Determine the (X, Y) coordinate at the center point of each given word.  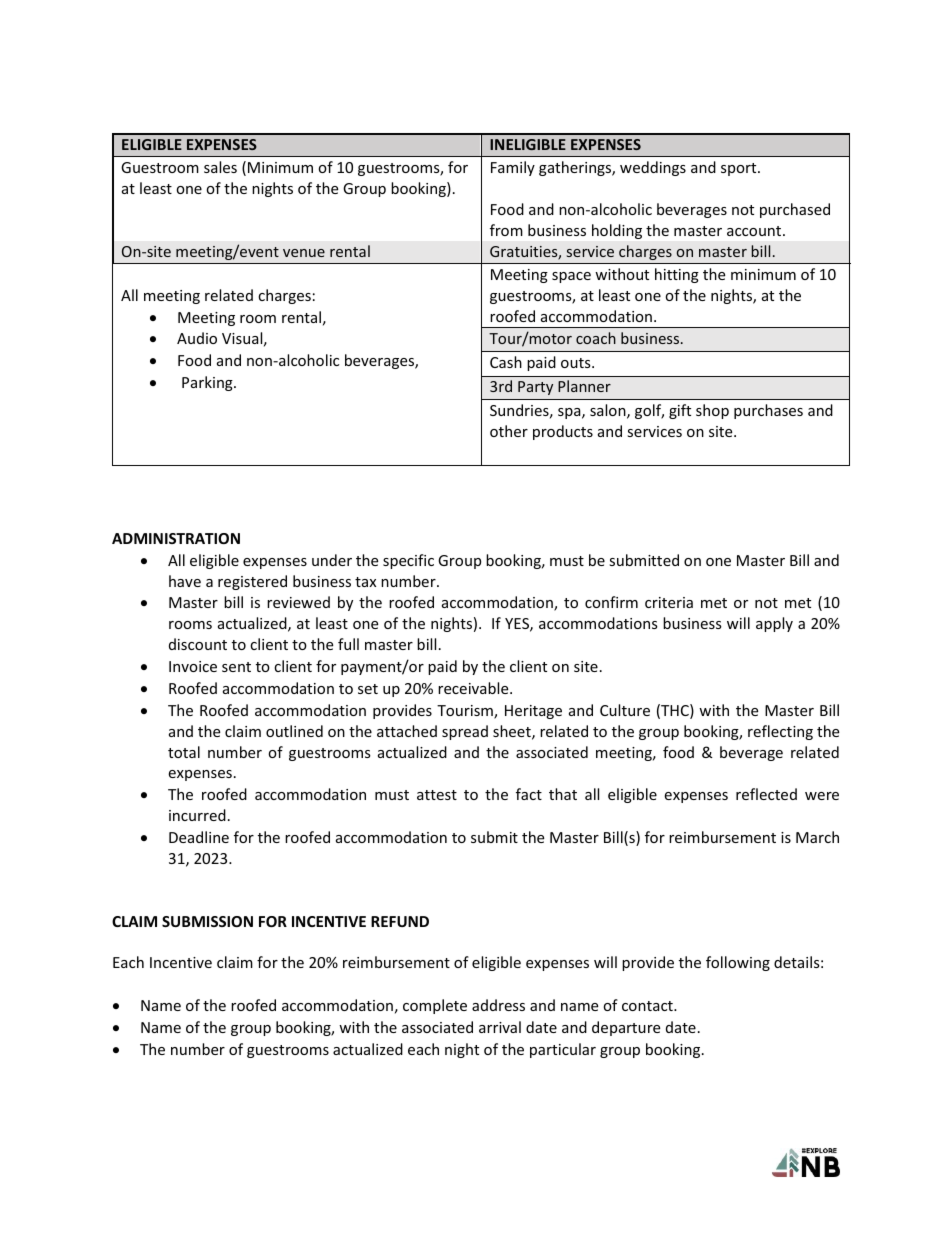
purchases (768, 411)
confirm (611, 602)
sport (740, 169)
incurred (197, 815)
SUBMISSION (207, 921)
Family (513, 168)
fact (529, 794)
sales (220, 167)
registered (252, 582)
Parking (208, 383)
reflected (766, 794)
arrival (500, 1027)
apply (774, 624)
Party (535, 388)
